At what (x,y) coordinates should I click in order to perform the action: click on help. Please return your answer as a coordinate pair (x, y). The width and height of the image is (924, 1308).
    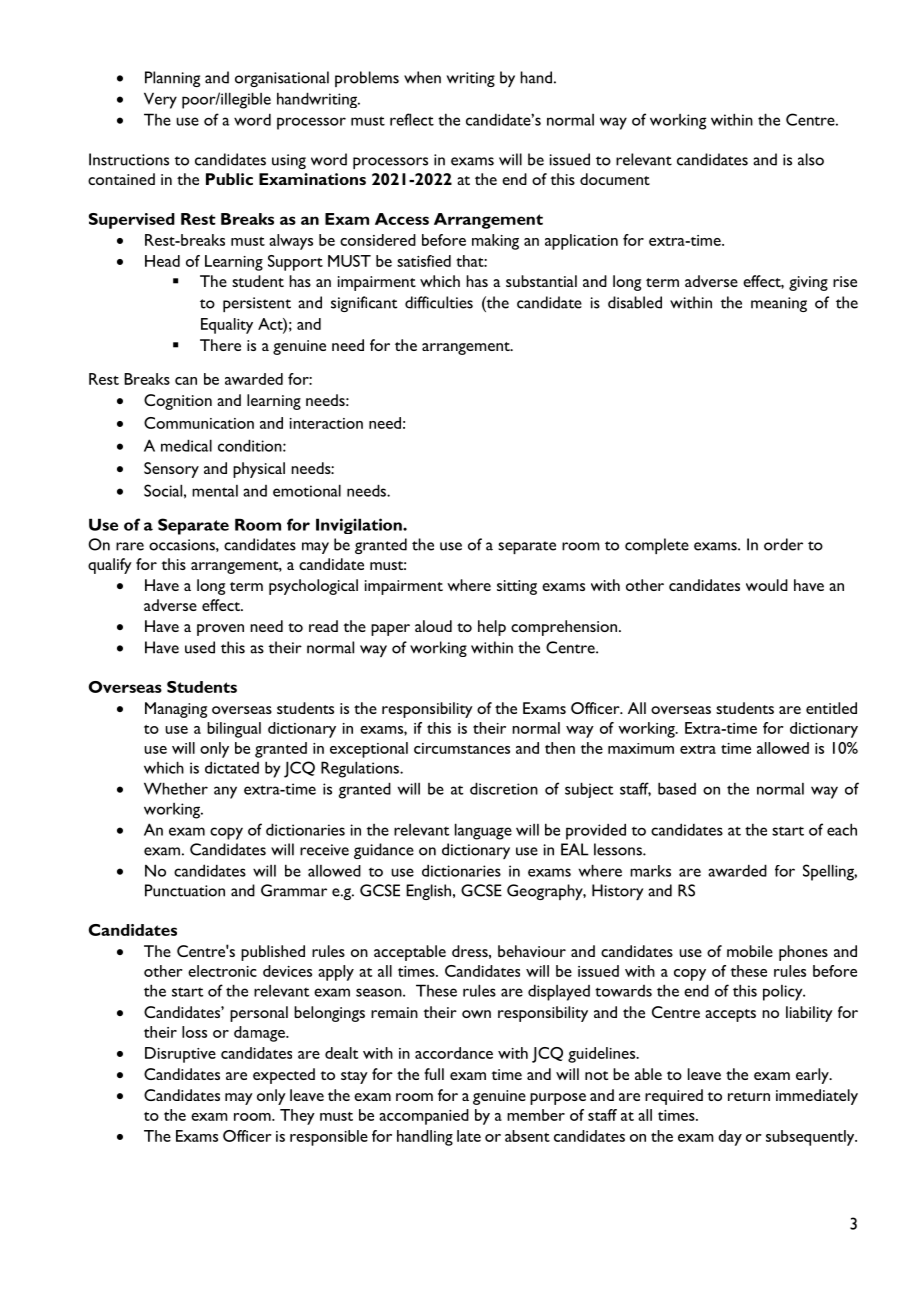
    Looking at the image, I should click on (492, 628).
